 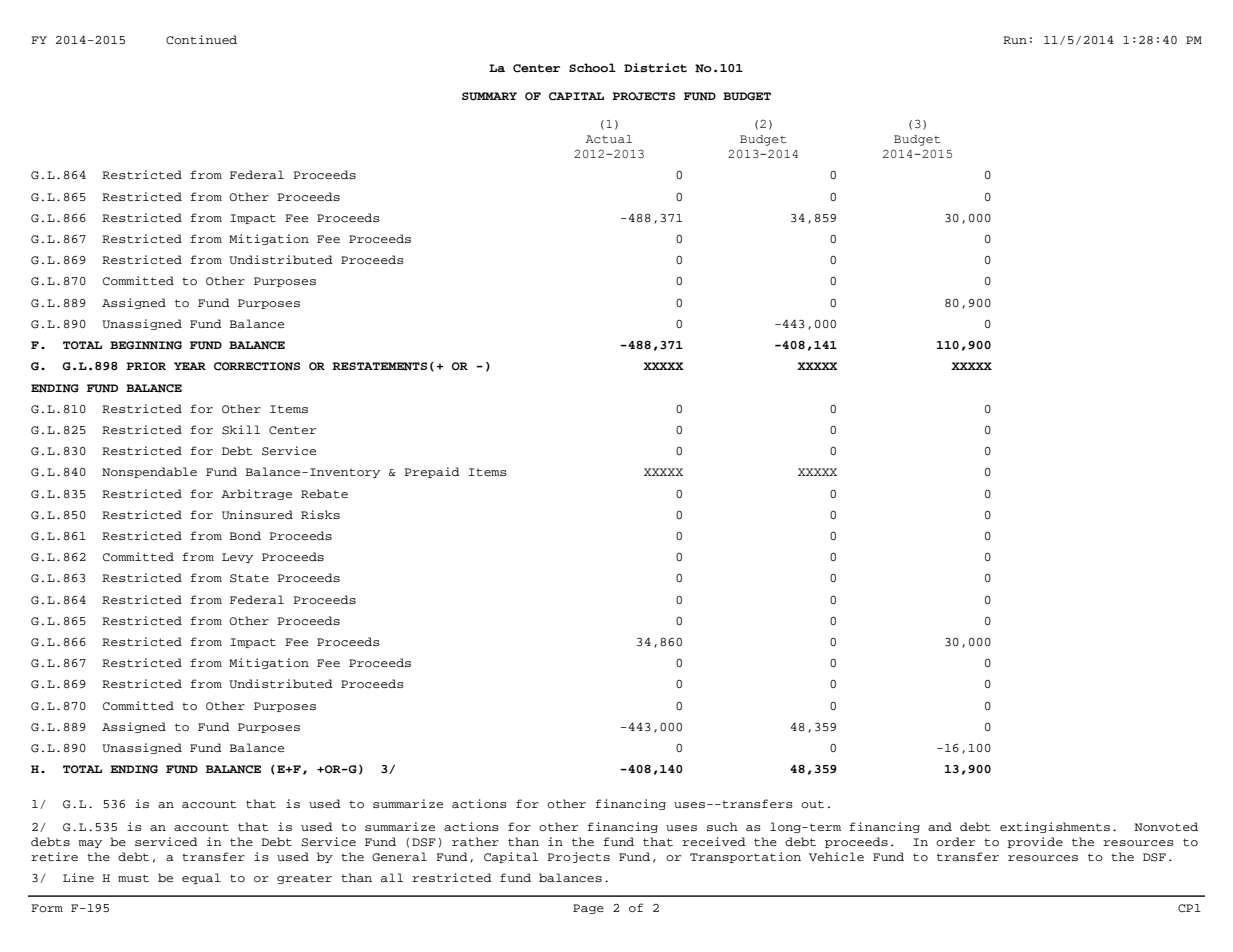 What do you see at coordinates (836, 856) in the screenshot?
I see `Vehicle` at bounding box center [836, 856].
